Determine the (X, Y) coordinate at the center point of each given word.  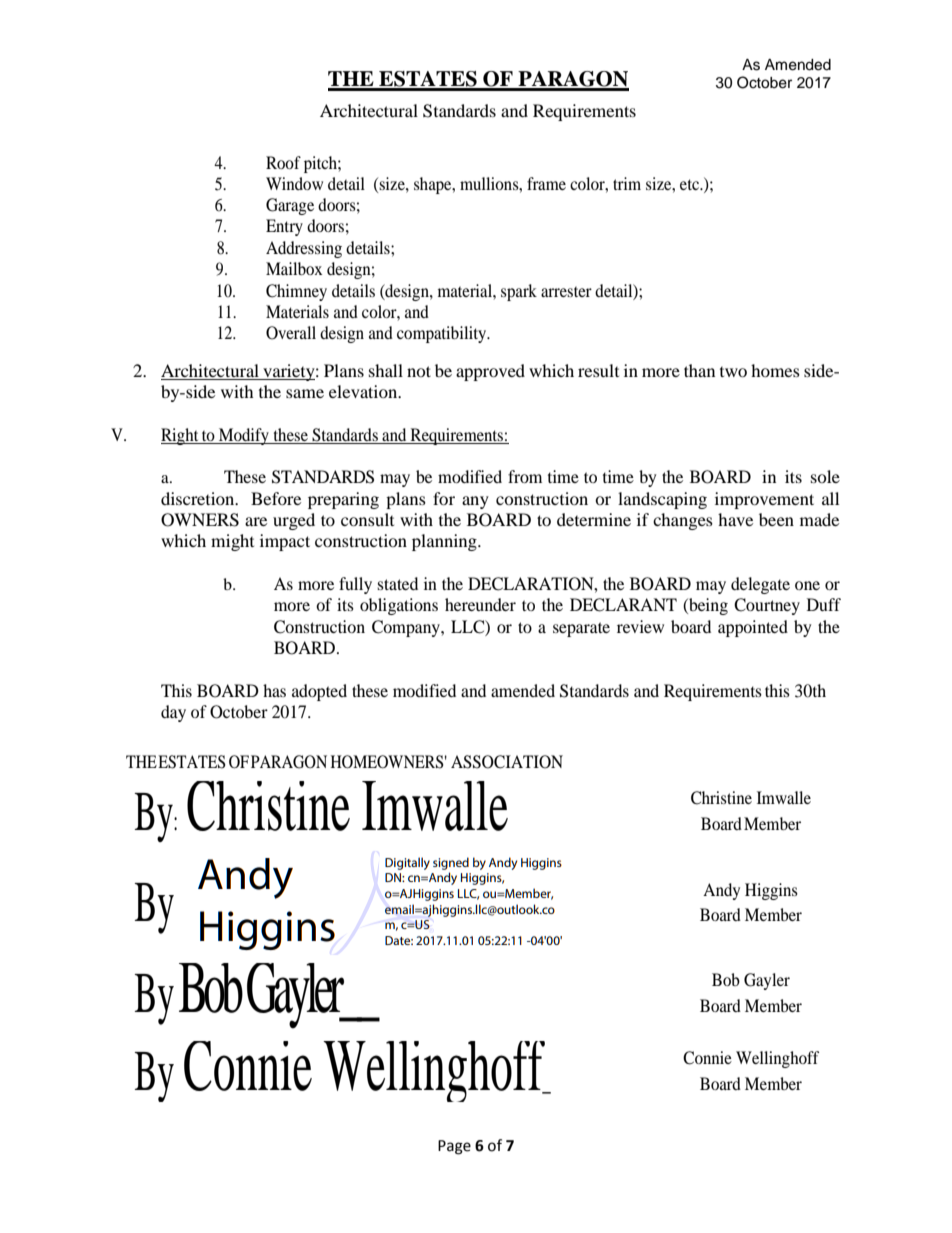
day (173, 713)
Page (454, 1147)
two (733, 372)
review (640, 626)
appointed (753, 628)
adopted (319, 692)
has (274, 690)
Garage (290, 206)
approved (490, 372)
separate (581, 629)
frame (546, 183)
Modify (244, 436)
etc (690, 184)
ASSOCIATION (507, 762)
